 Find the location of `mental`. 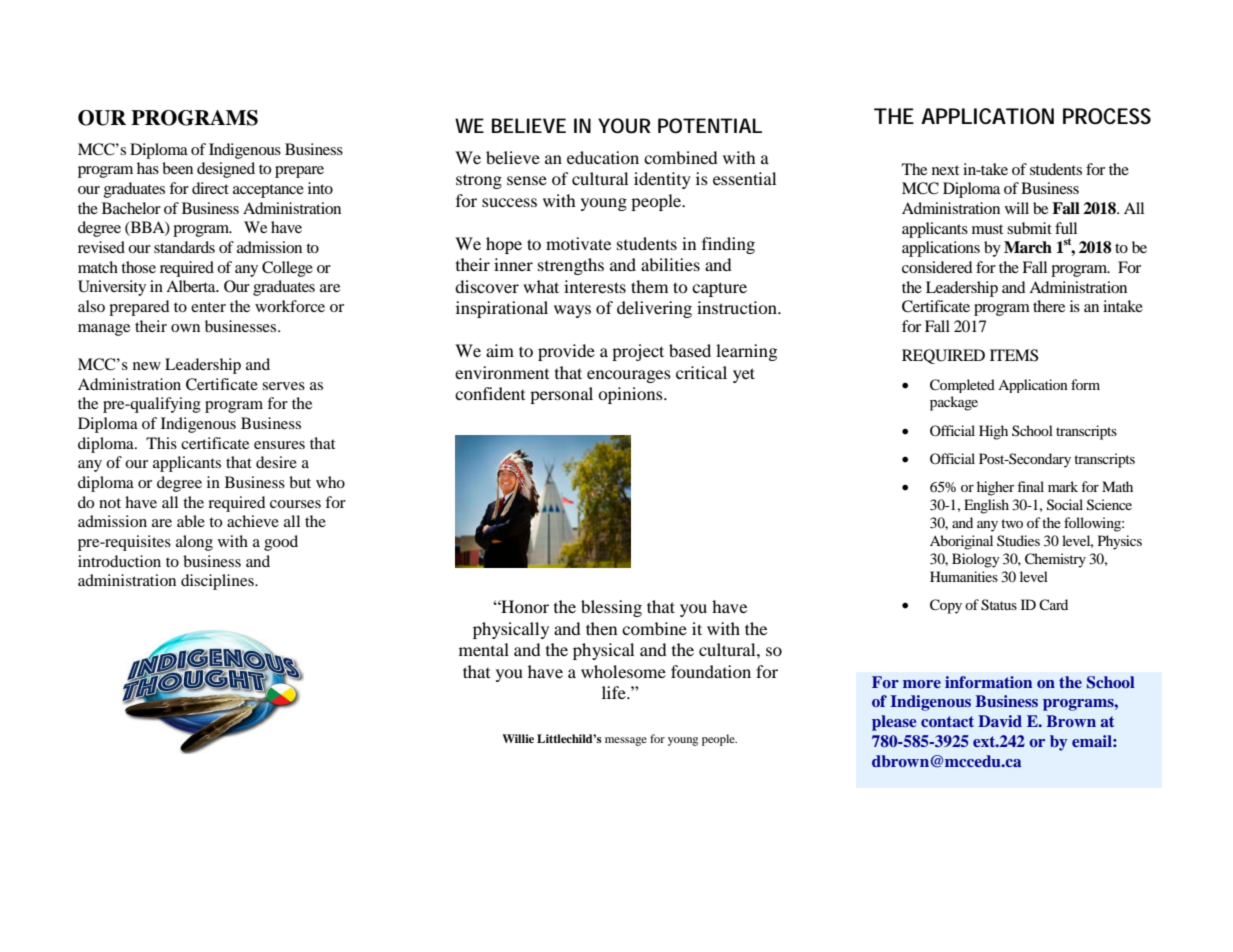

mental is located at coordinates (484, 649).
